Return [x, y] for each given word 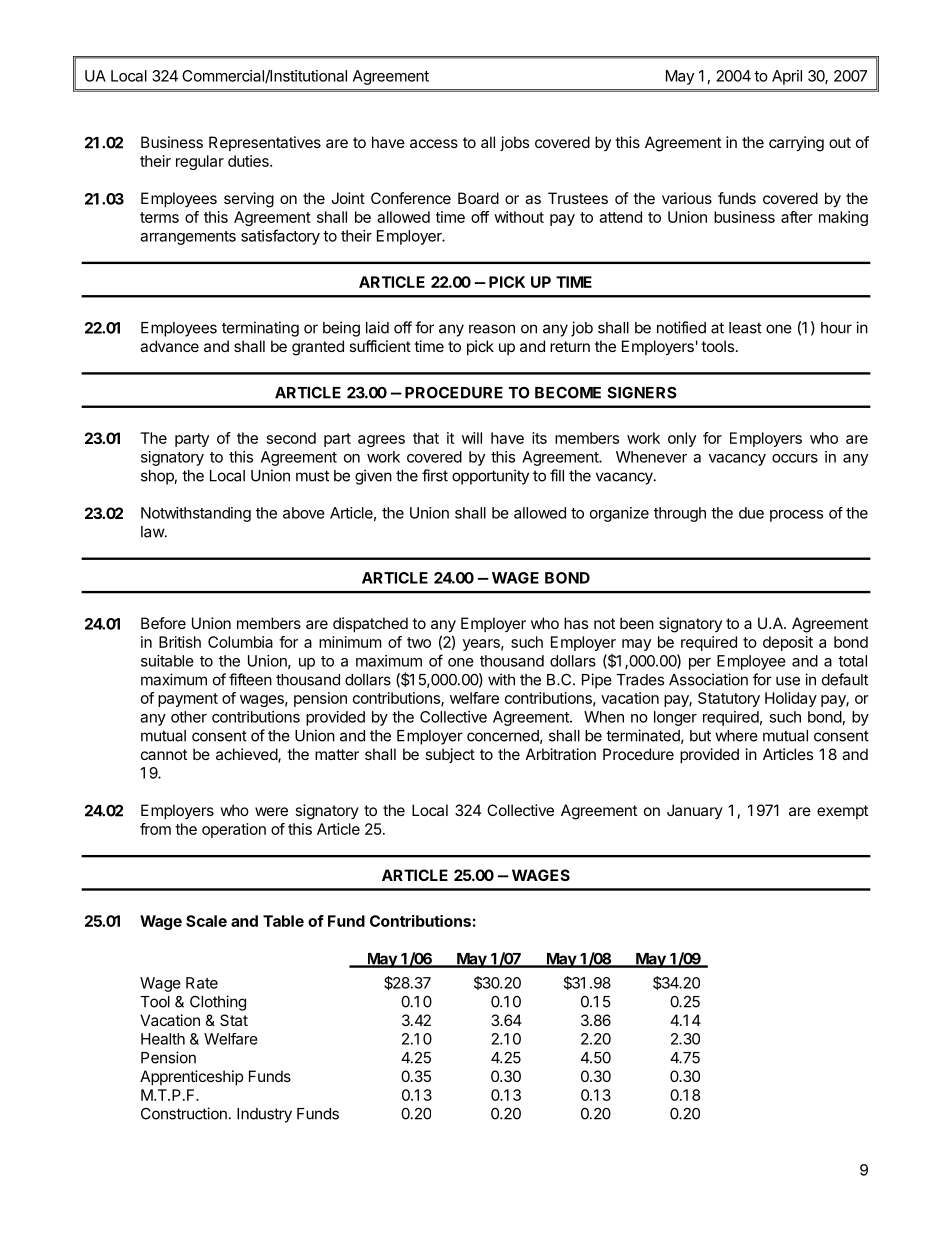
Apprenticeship [192, 1077]
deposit [788, 643]
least [745, 328]
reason [492, 329]
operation [234, 830]
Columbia [240, 642]
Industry [264, 1115]
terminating [260, 329]
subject [450, 755]
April [787, 77]
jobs [514, 143]
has [576, 623]
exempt [842, 812]
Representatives [265, 143]
